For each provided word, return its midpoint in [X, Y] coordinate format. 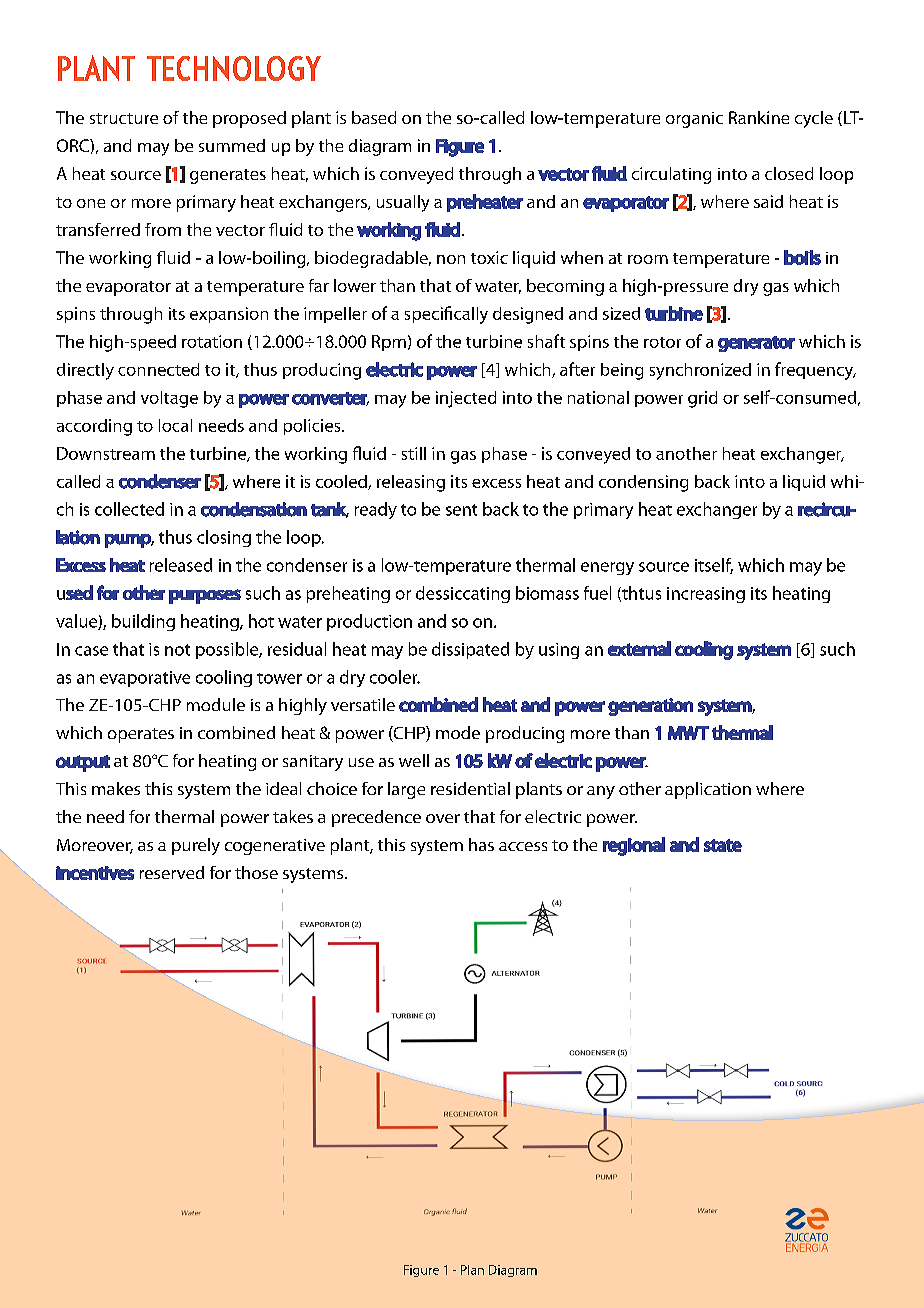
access [523, 846]
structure [124, 118]
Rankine [759, 117]
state [723, 845]
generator [756, 344]
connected [158, 369]
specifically [446, 315]
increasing [706, 595]
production [369, 622]
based [374, 117]
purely [196, 846]
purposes [205, 596]
